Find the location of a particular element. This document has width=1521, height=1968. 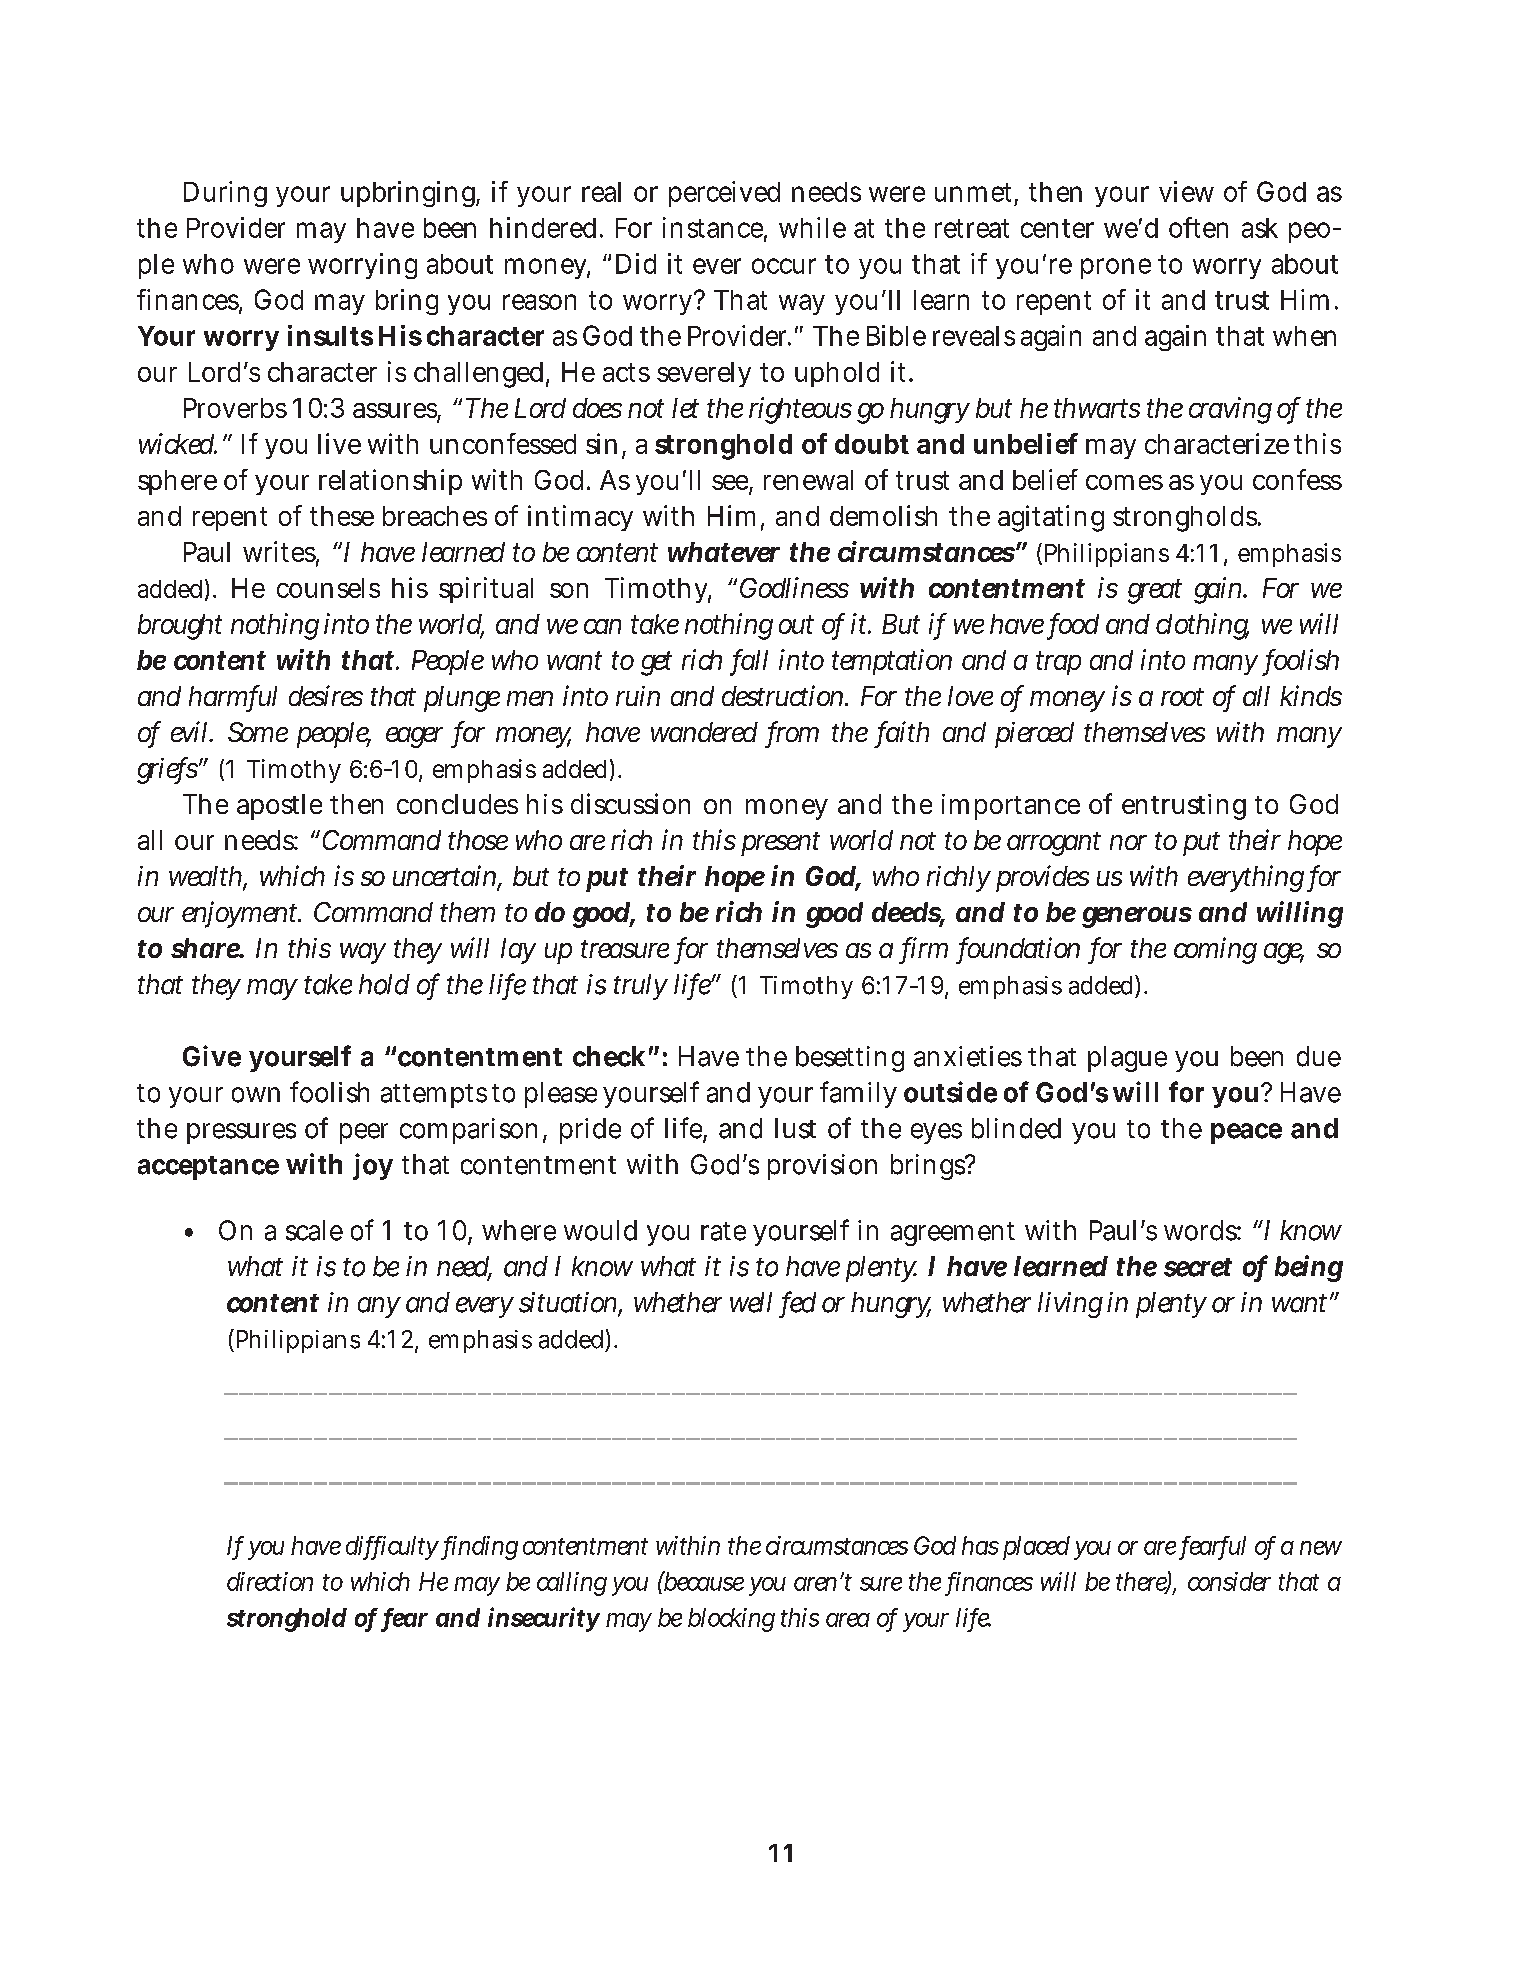

often is located at coordinates (1198, 227).
